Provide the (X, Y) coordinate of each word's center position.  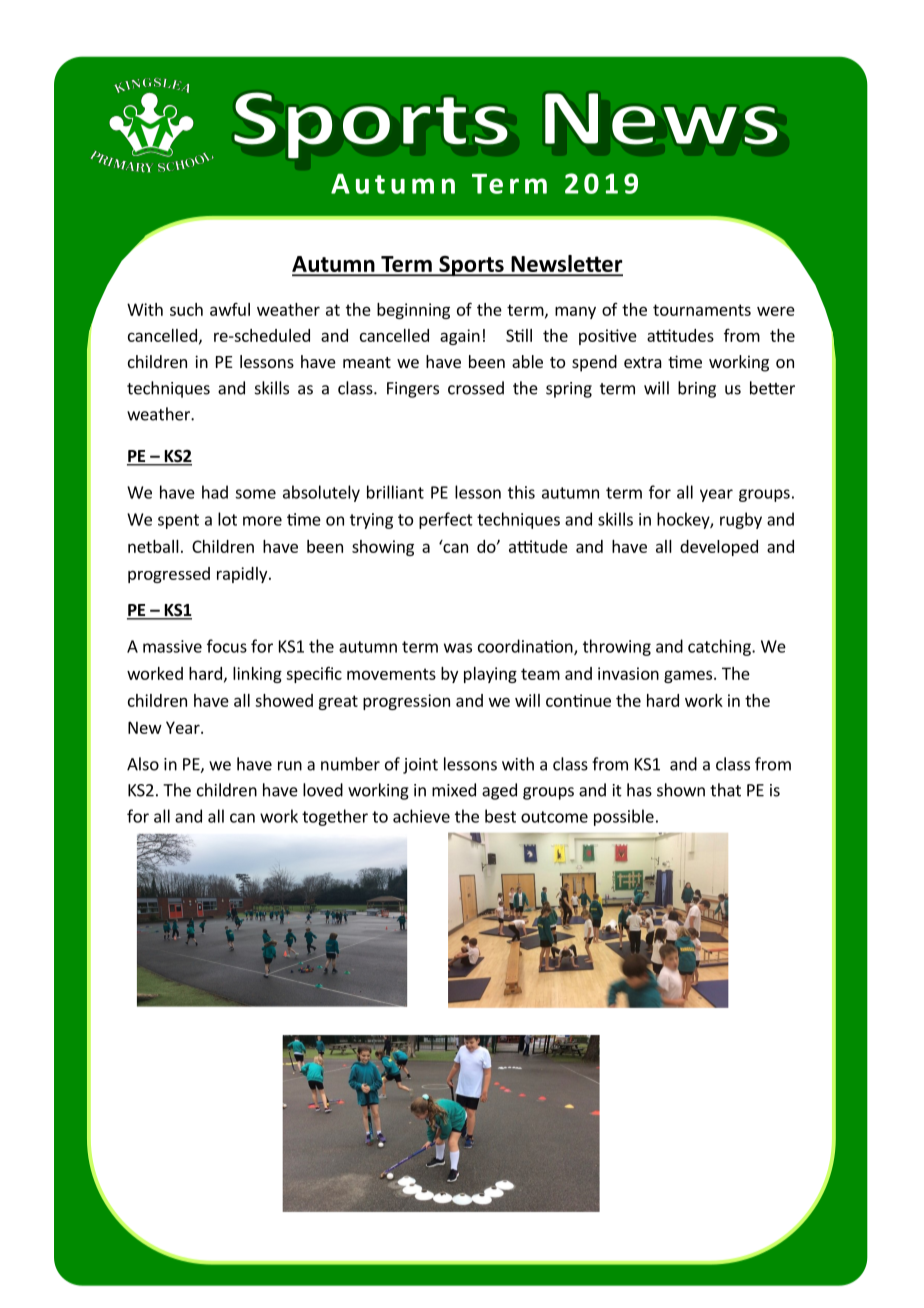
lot (227, 519)
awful (230, 309)
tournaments (702, 310)
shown (681, 790)
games (689, 676)
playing (490, 675)
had (215, 492)
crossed (476, 388)
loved (323, 790)
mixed (454, 790)
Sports (471, 266)
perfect (446, 520)
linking (257, 675)
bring (697, 389)
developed (719, 548)
